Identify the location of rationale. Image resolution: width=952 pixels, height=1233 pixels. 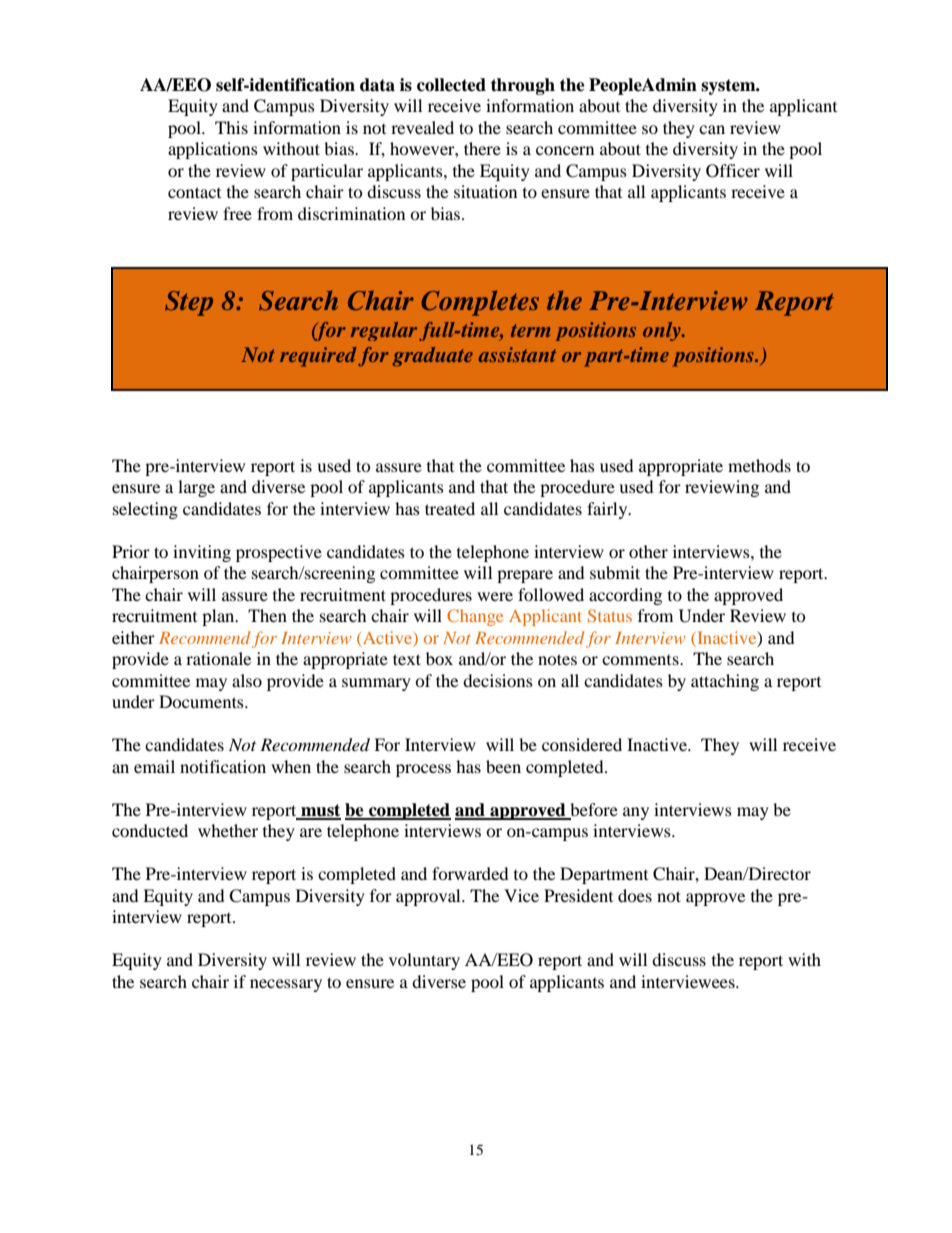
(218, 658).
